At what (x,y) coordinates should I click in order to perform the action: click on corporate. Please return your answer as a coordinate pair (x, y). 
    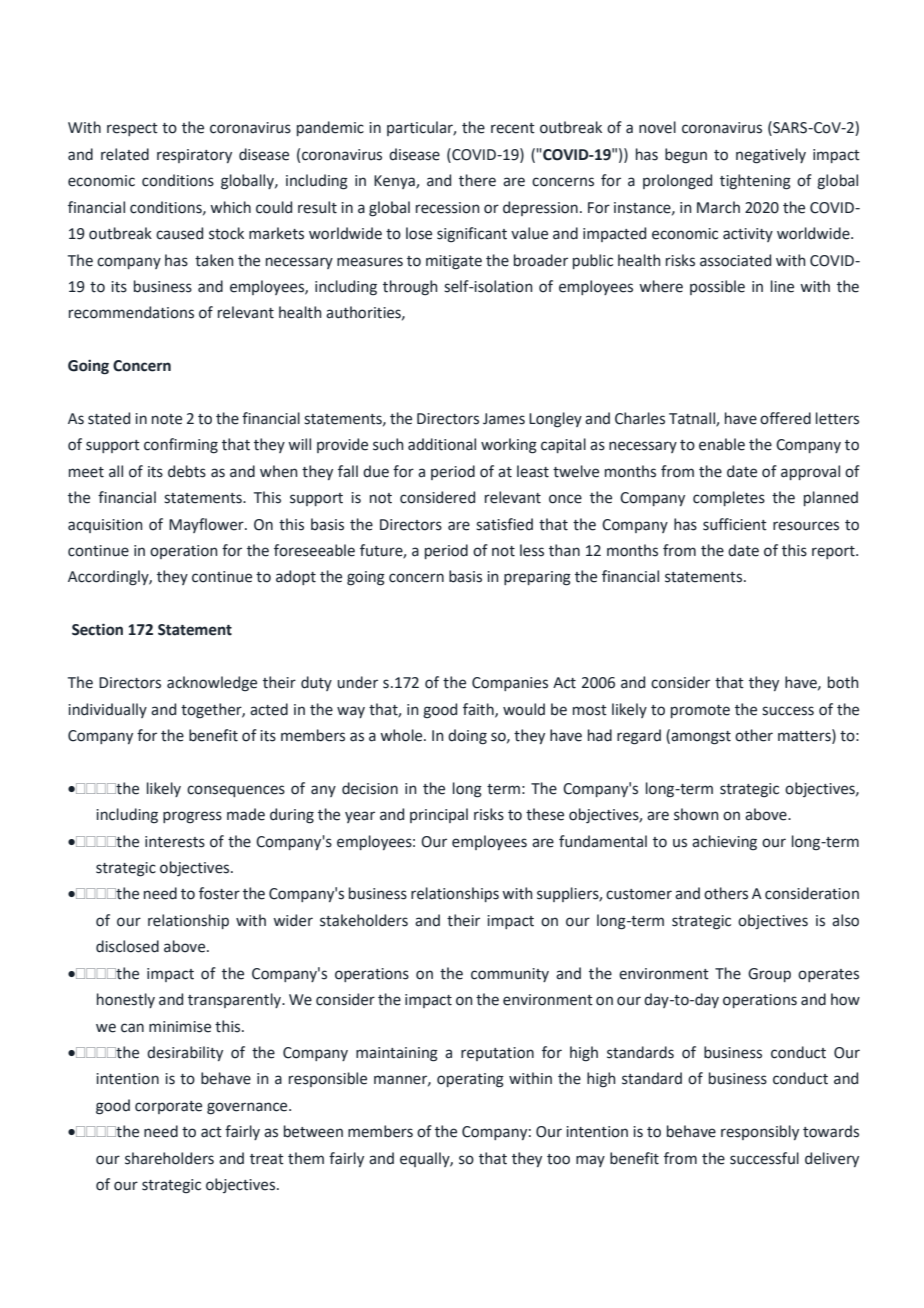
    Looking at the image, I should click on (168, 1107).
